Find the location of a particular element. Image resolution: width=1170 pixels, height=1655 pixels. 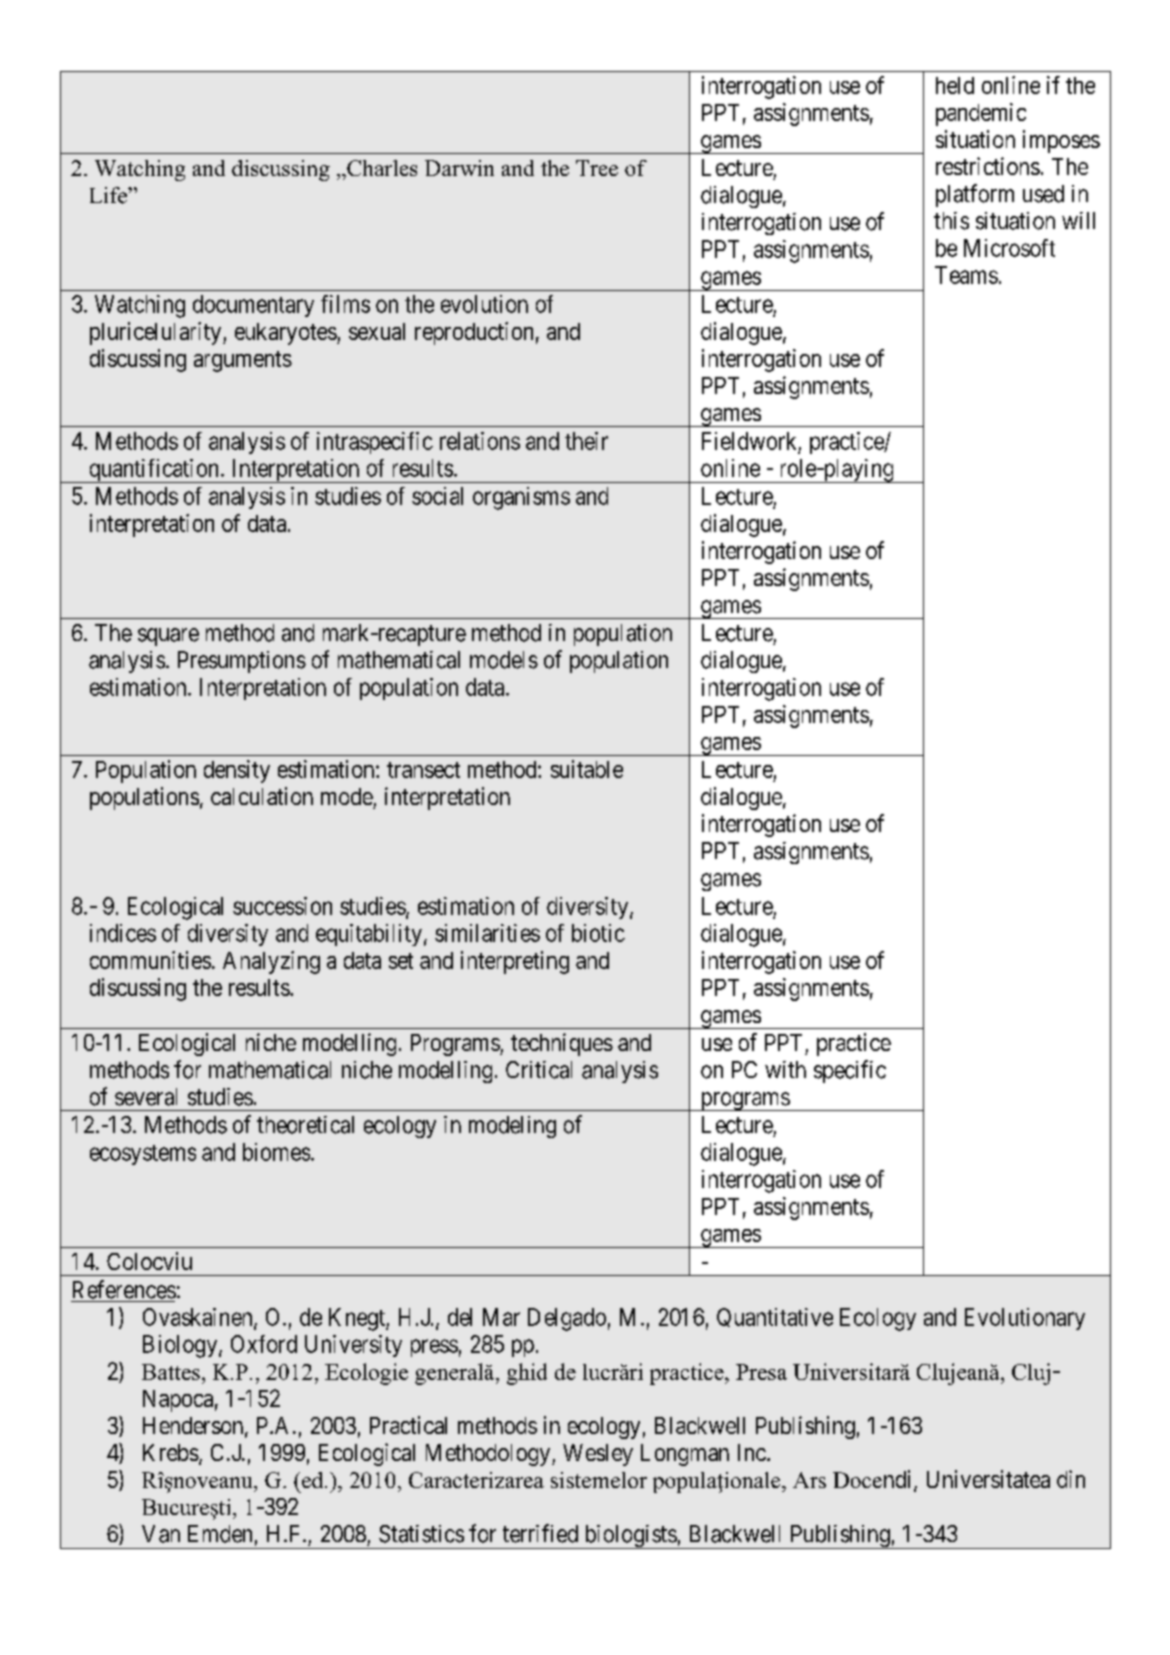

Emden is located at coordinates (220, 1534).
